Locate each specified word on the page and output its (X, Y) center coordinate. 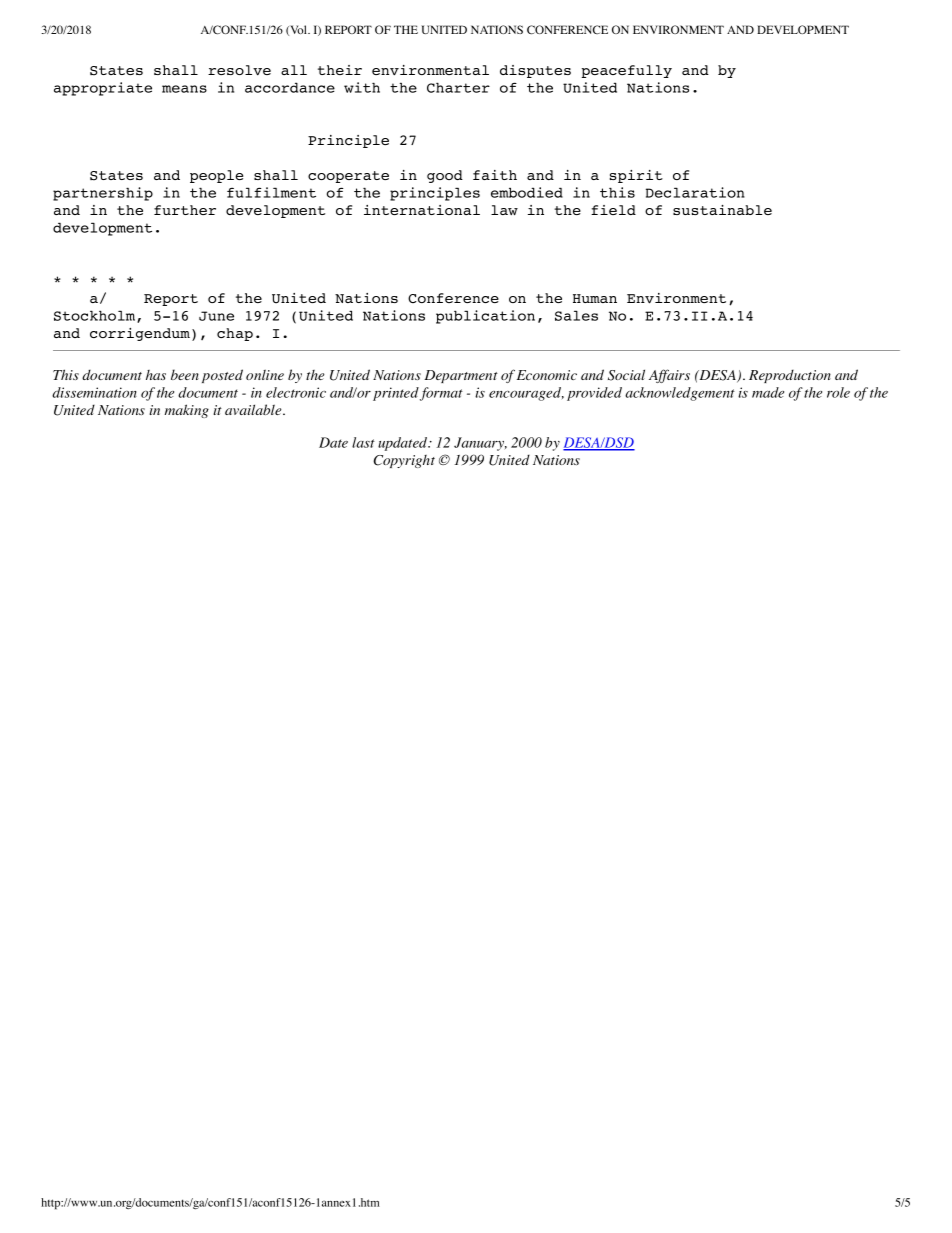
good (445, 176)
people (216, 176)
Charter (458, 87)
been (185, 374)
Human (595, 298)
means (184, 89)
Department (461, 376)
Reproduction (790, 376)
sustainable (722, 210)
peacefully (627, 71)
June (216, 316)
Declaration (695, 192)
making (186, 411)
